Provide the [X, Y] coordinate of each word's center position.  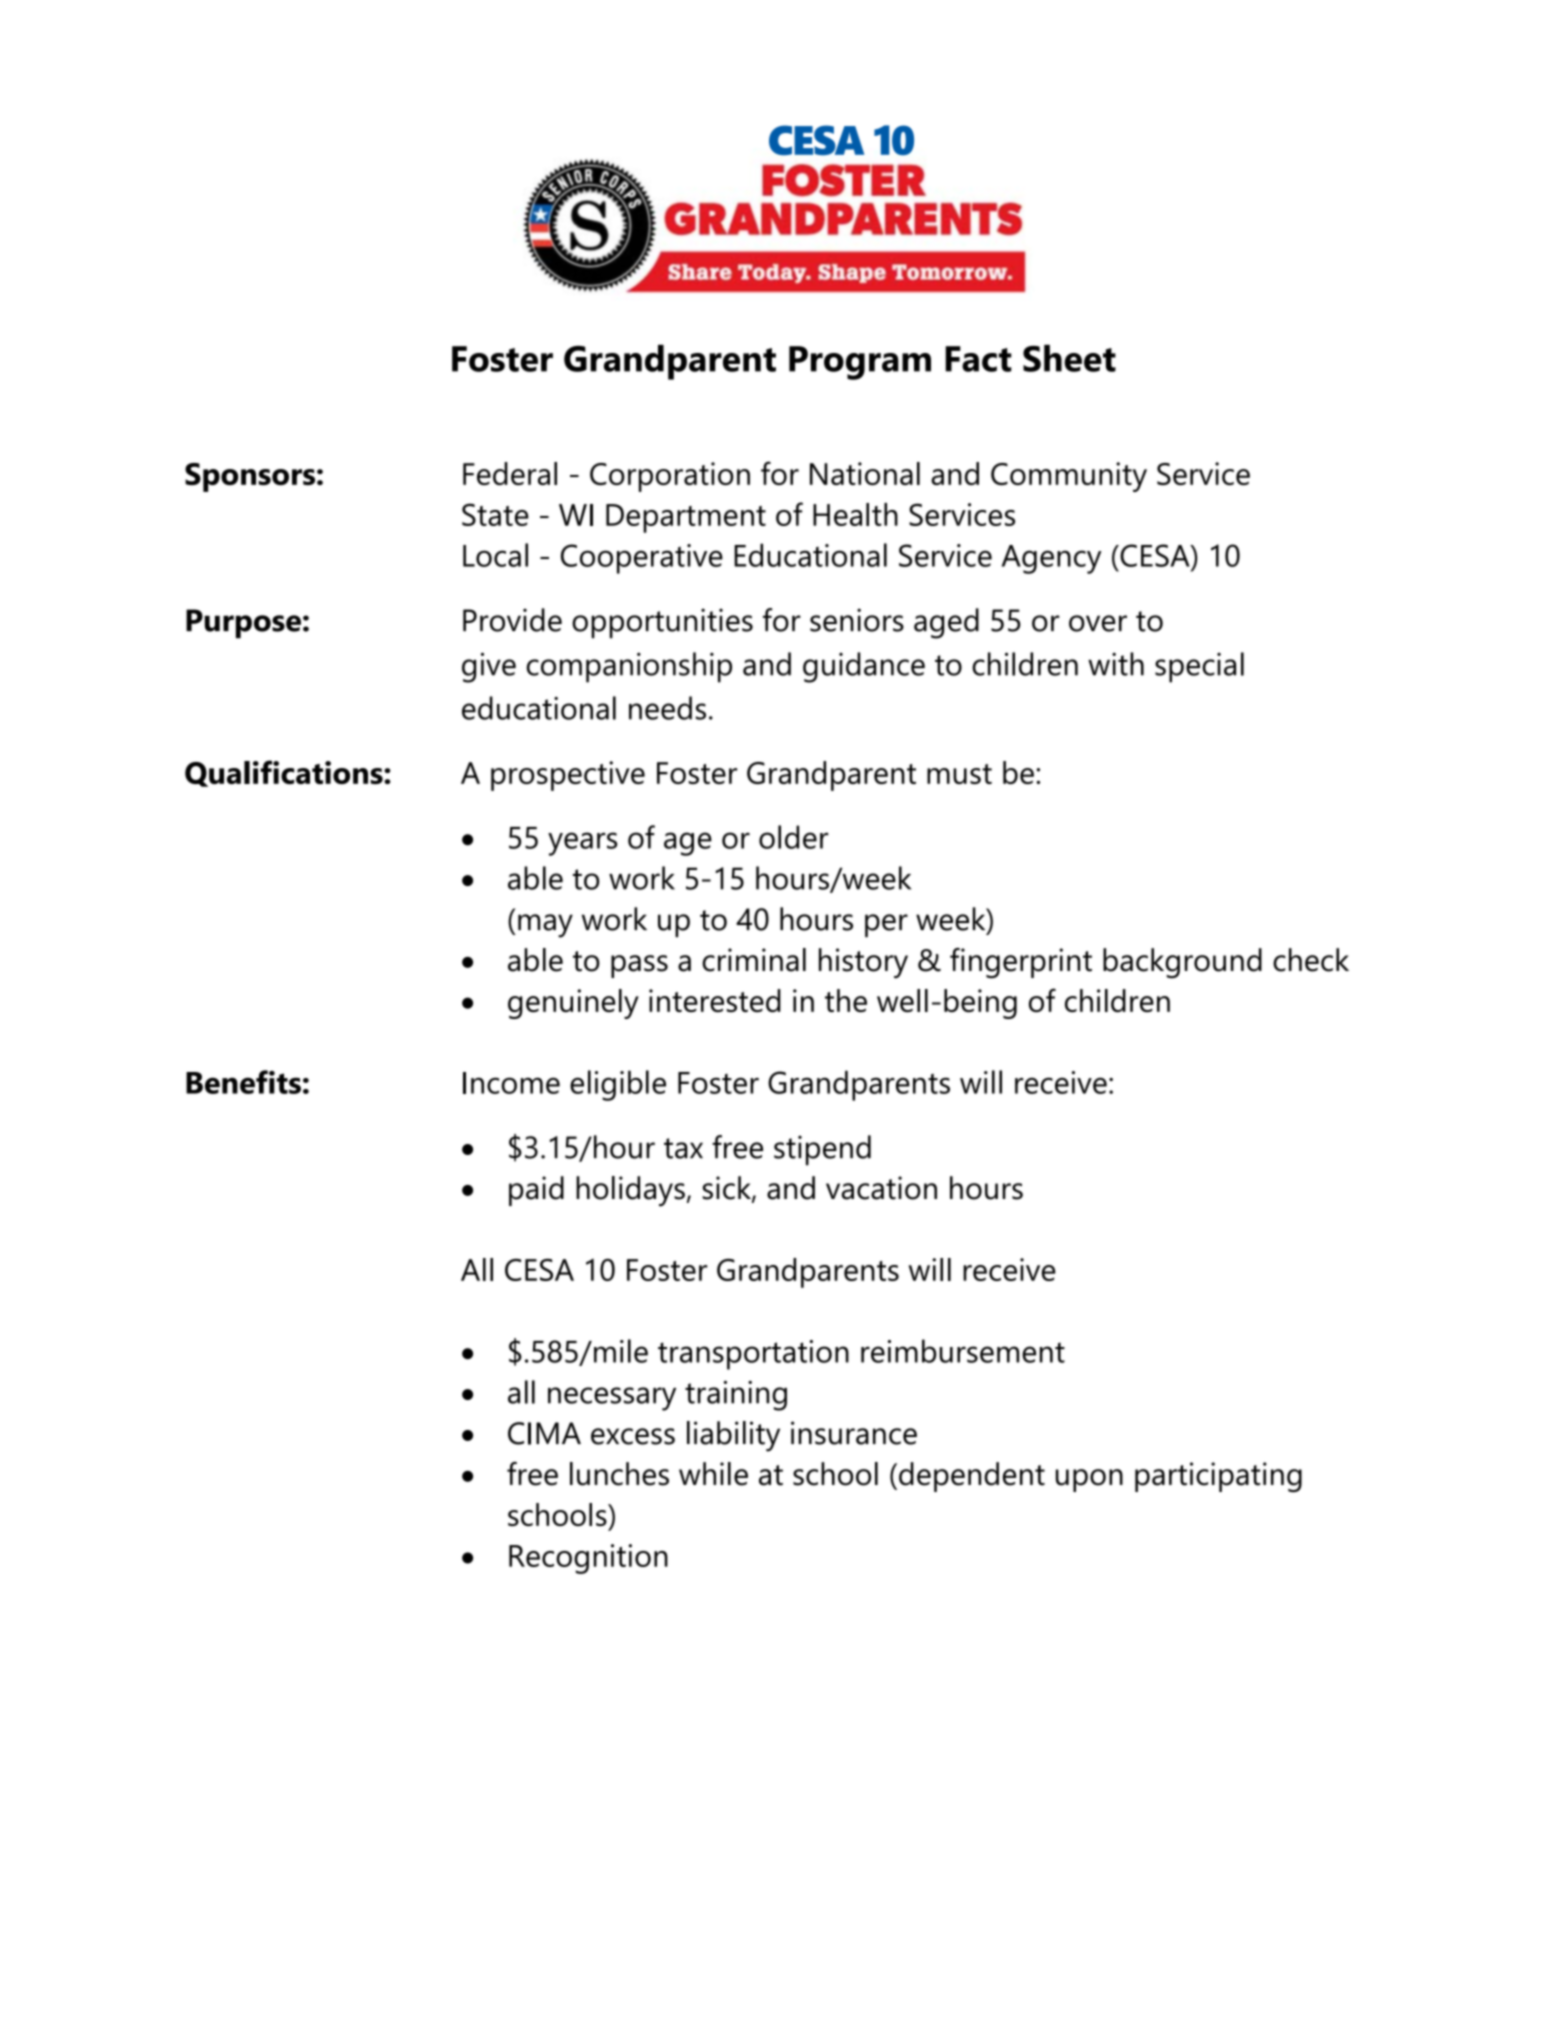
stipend [822, 1150]
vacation [881, 1188]
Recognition [588, 1559]
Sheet [1069, 358]
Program [860, 363]
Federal [510, 473]
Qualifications [285, 773]
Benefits [243, 1082]
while [713, 1474]
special [1199, 667]
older [793, 837]
